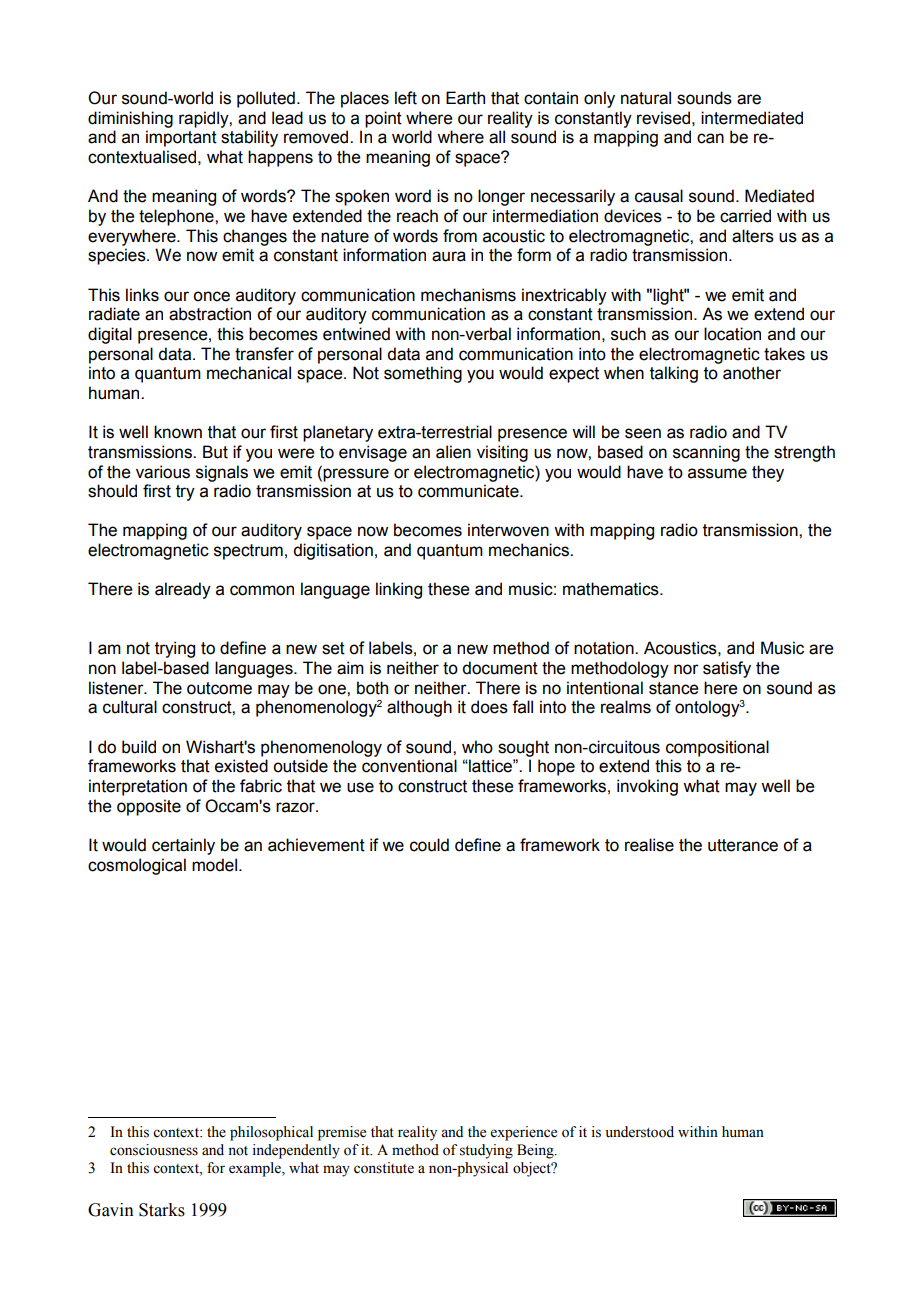  Describe the element at coordinates (178, 432) in the document. I see `known` at that location.
